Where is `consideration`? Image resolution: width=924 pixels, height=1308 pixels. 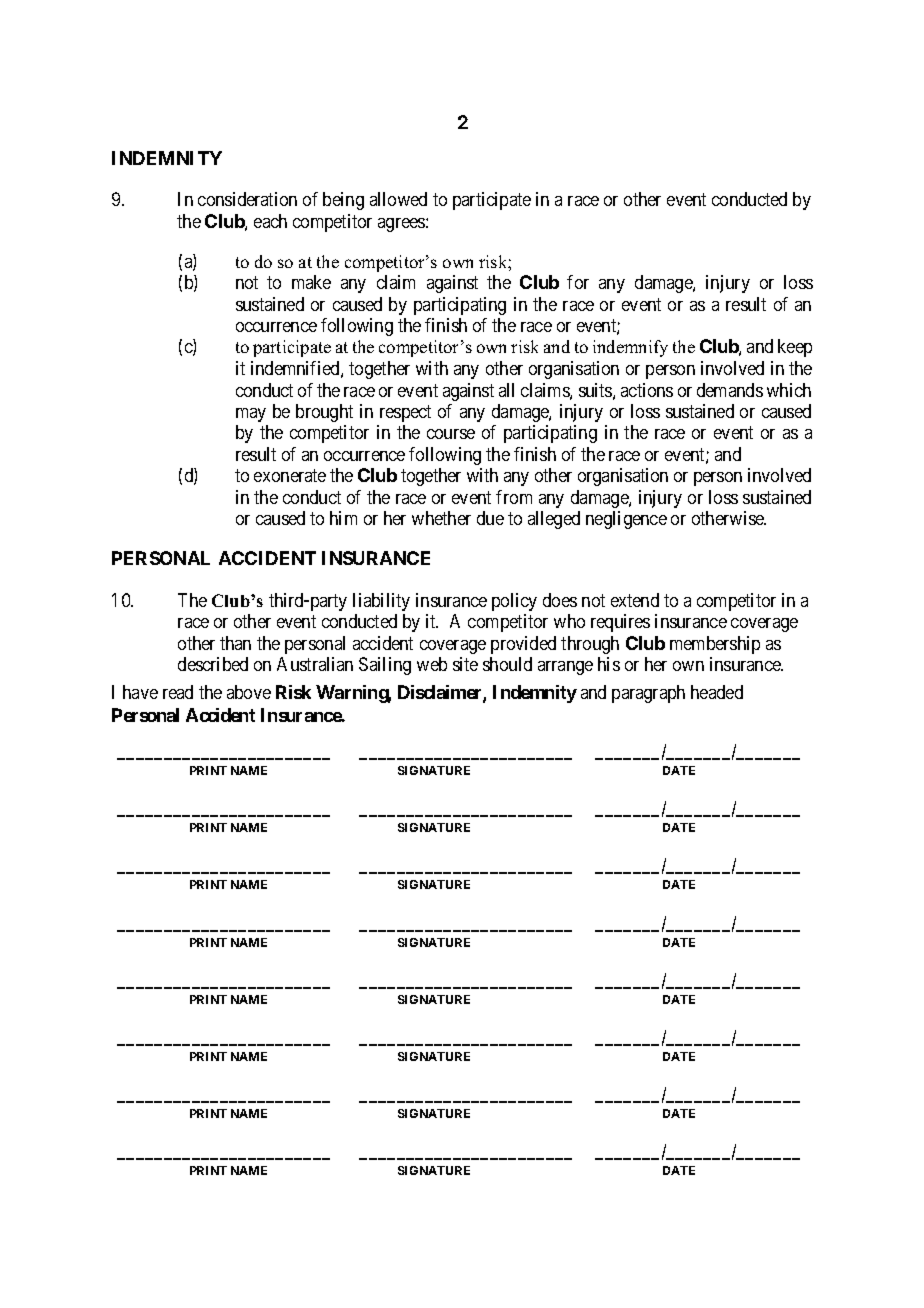
consideration is located at coordinates (247, 199).
